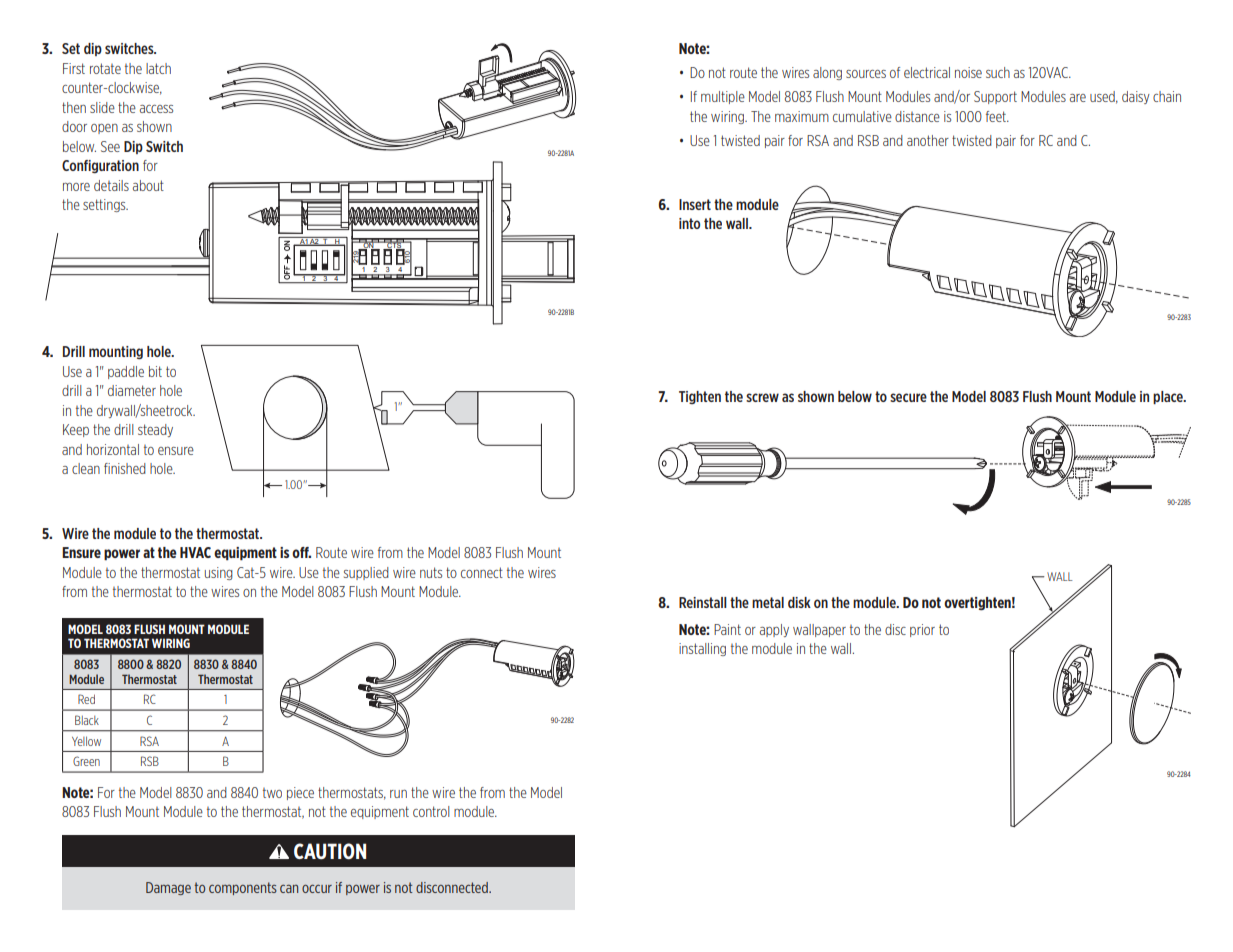 The width and height of the screenshot is (1233, 952). I want to click on secure, so click(908, 397).
